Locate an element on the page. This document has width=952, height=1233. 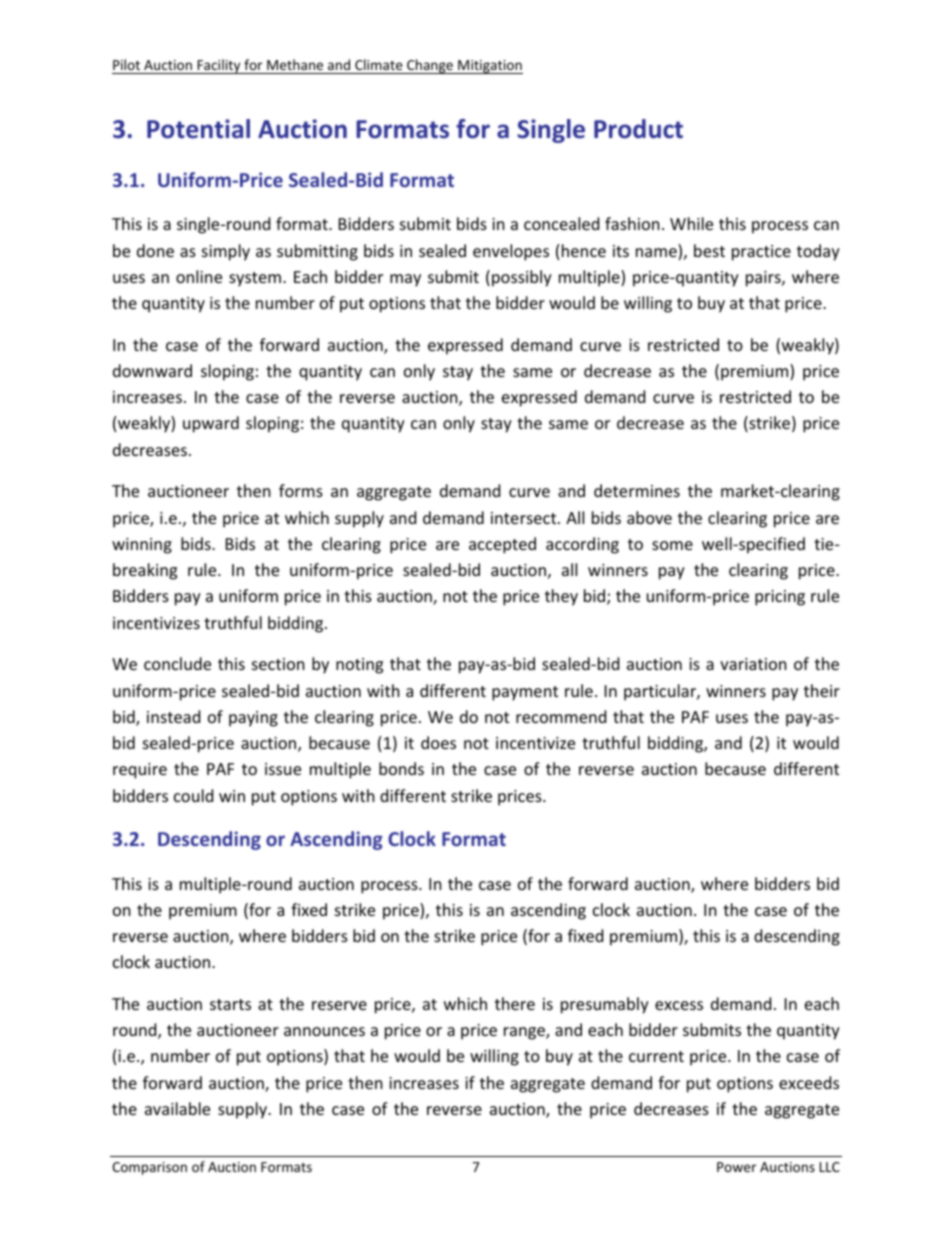
pricing is located at coordinates (780, 598).
